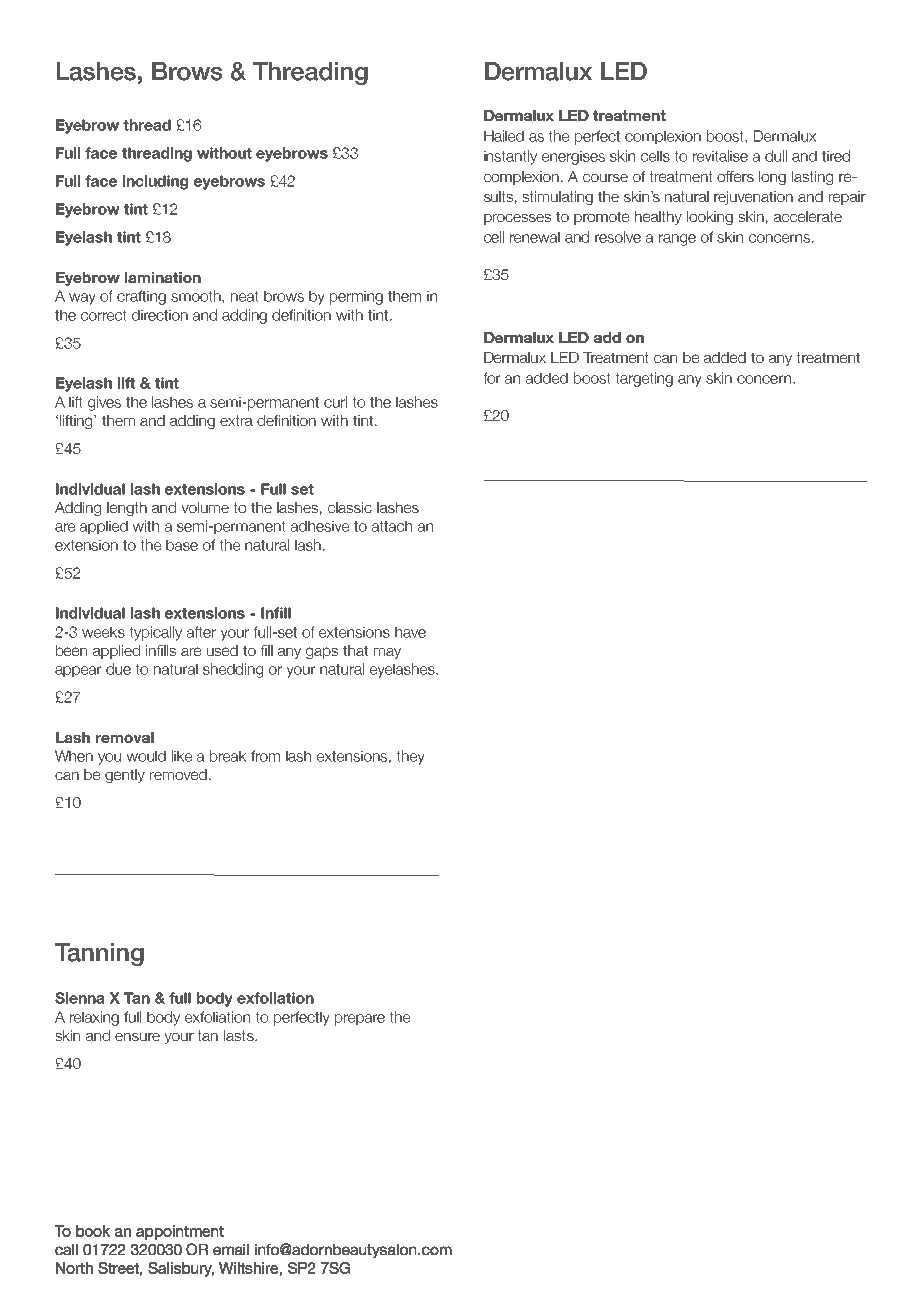 The width and height of the page is (924, 1308). I want to click on including, so click(155, 182).
